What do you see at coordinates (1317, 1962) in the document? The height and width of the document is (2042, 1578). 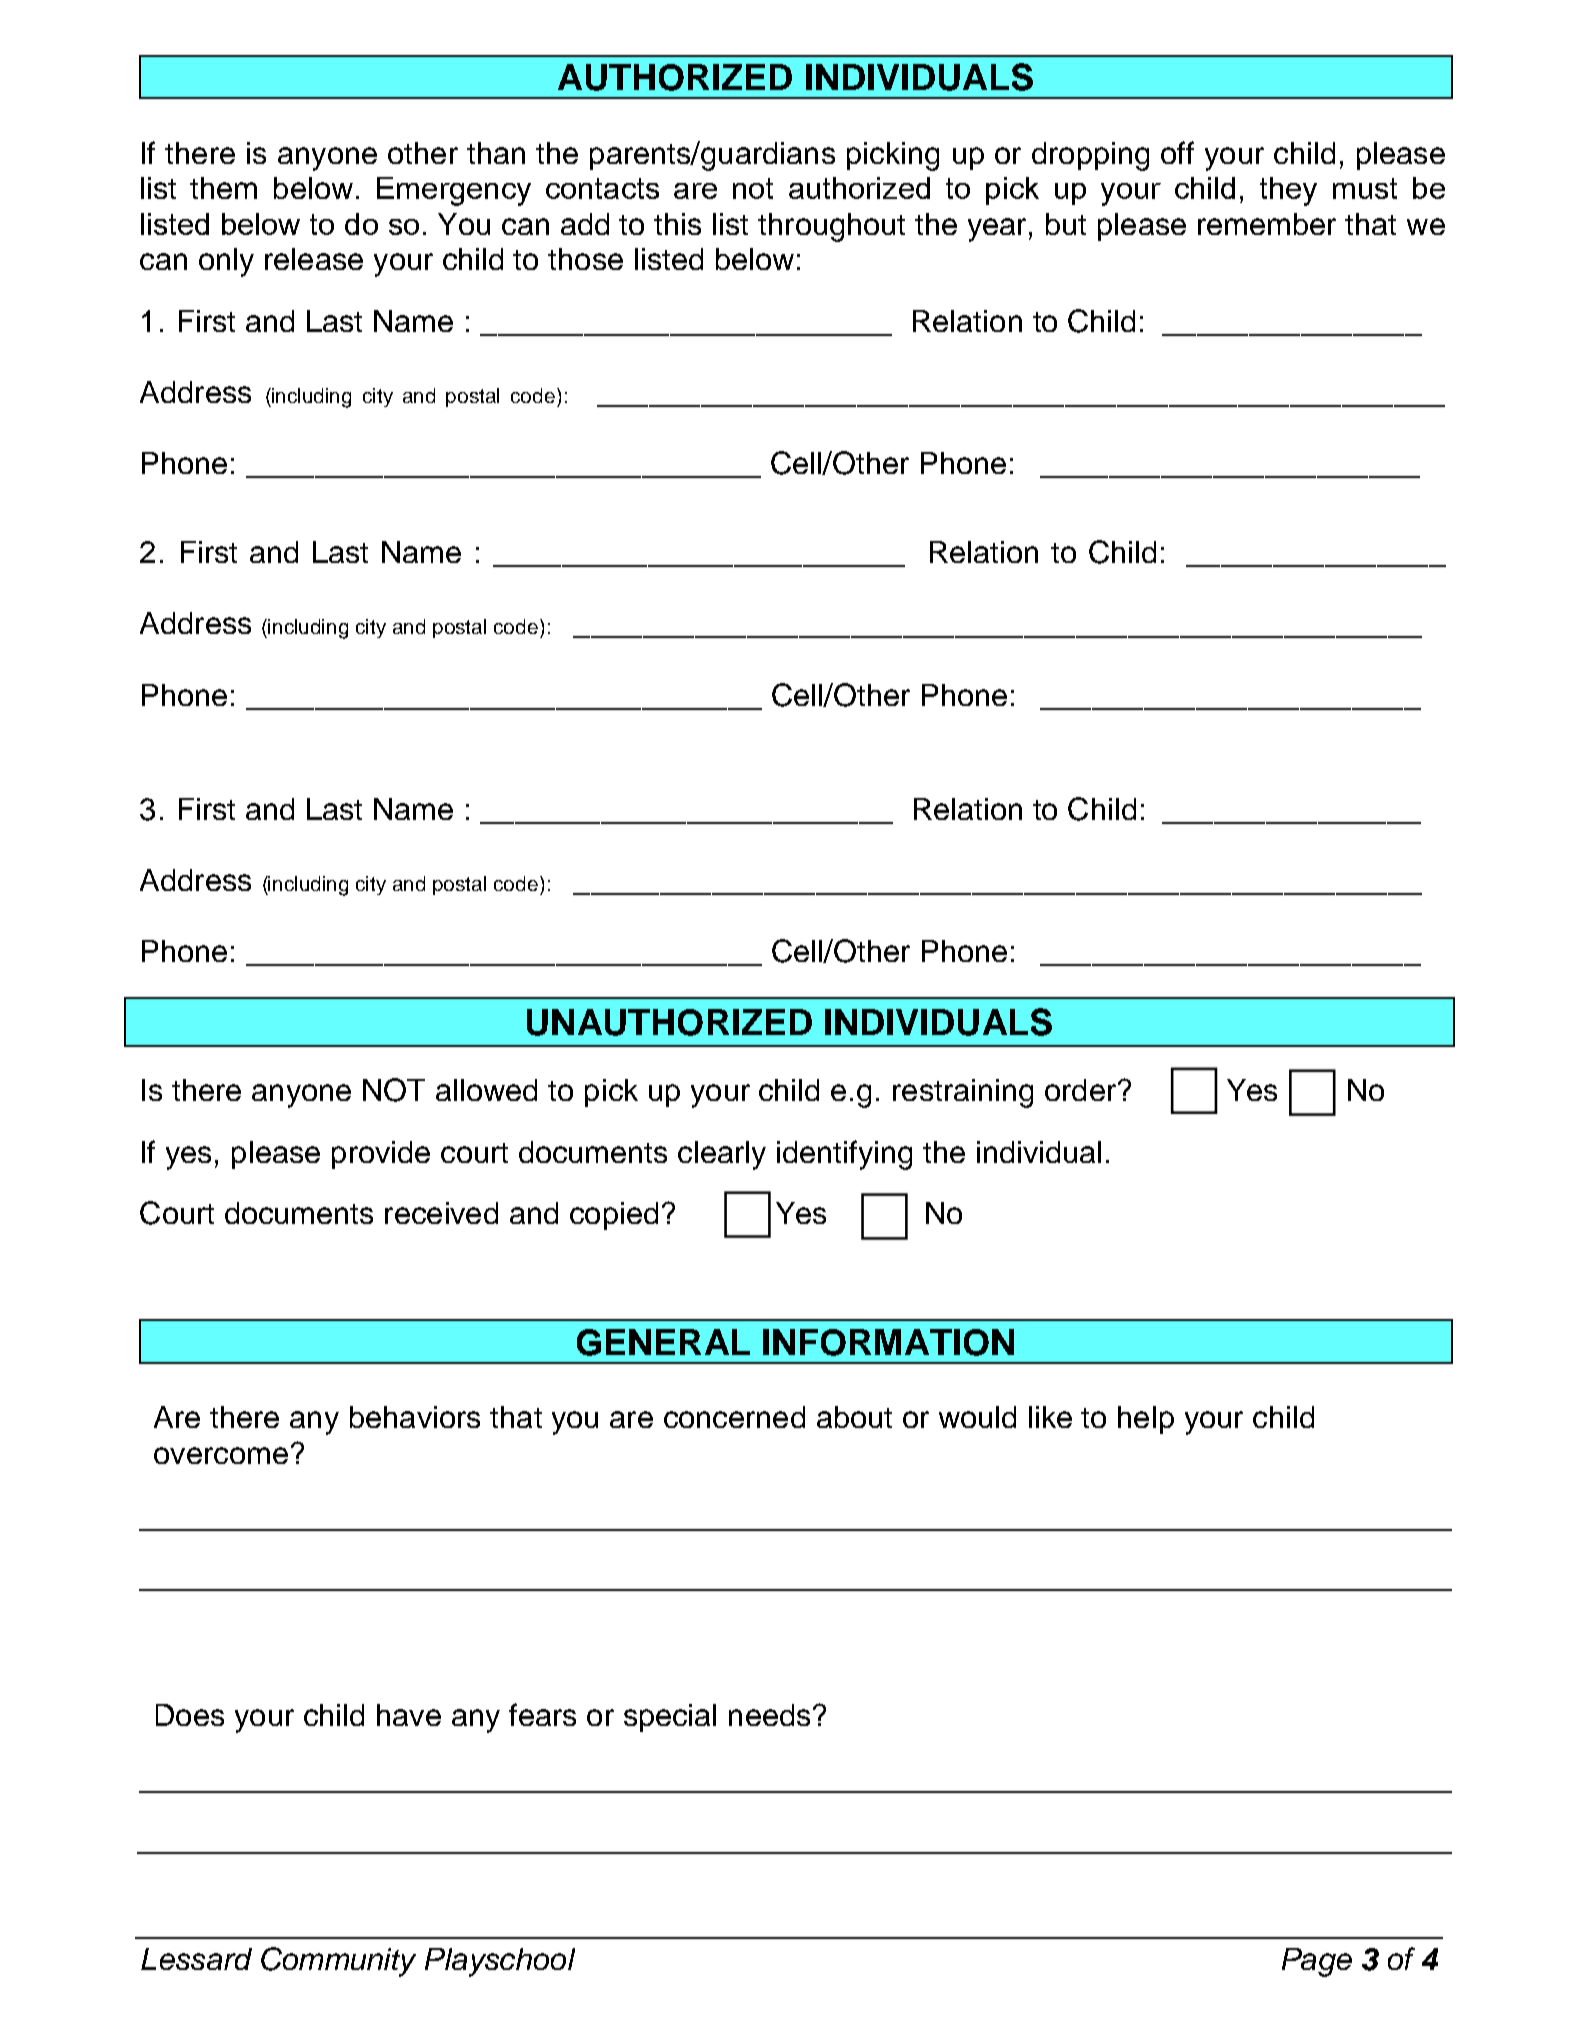 I see `Page` at bounding box center [1317, 1962].
